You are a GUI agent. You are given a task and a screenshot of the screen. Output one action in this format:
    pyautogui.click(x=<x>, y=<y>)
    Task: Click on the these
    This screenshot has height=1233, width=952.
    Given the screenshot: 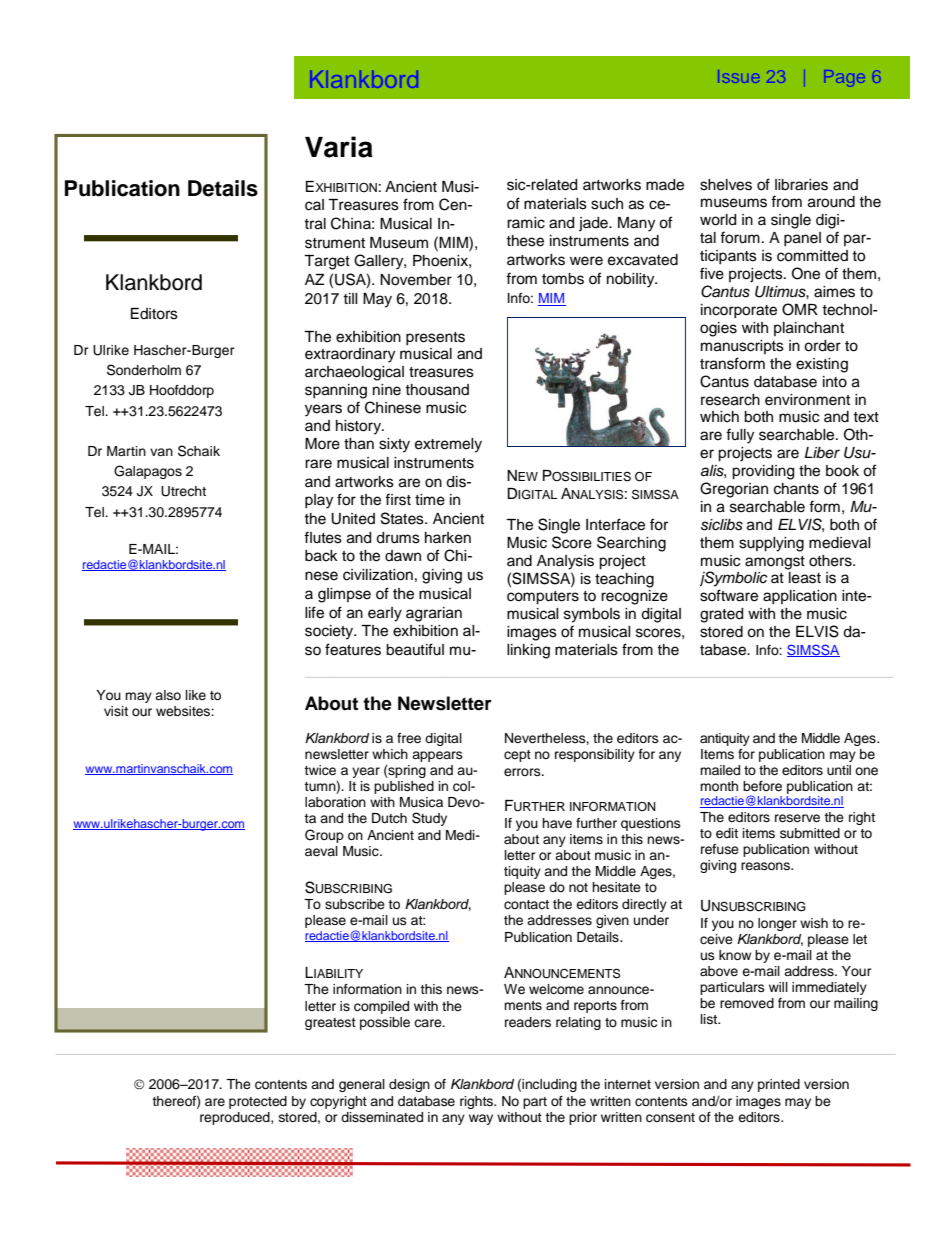 What is the action you would take?
    pyautogui.click(x=525, y=241)
